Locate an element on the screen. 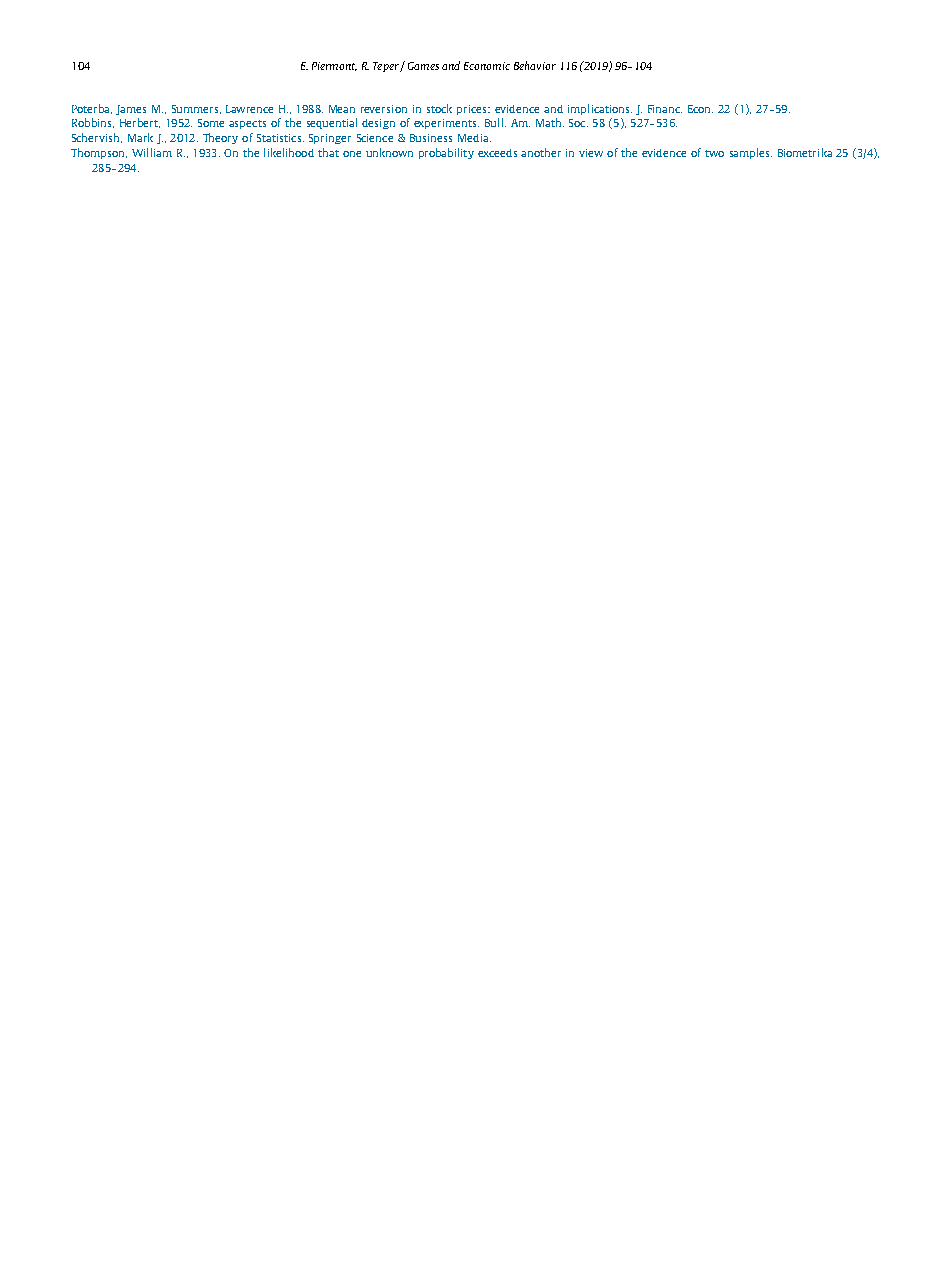 Image resolution: width=944 pixels, height=1288 pixels. James is located at coordinates (131, 110).
